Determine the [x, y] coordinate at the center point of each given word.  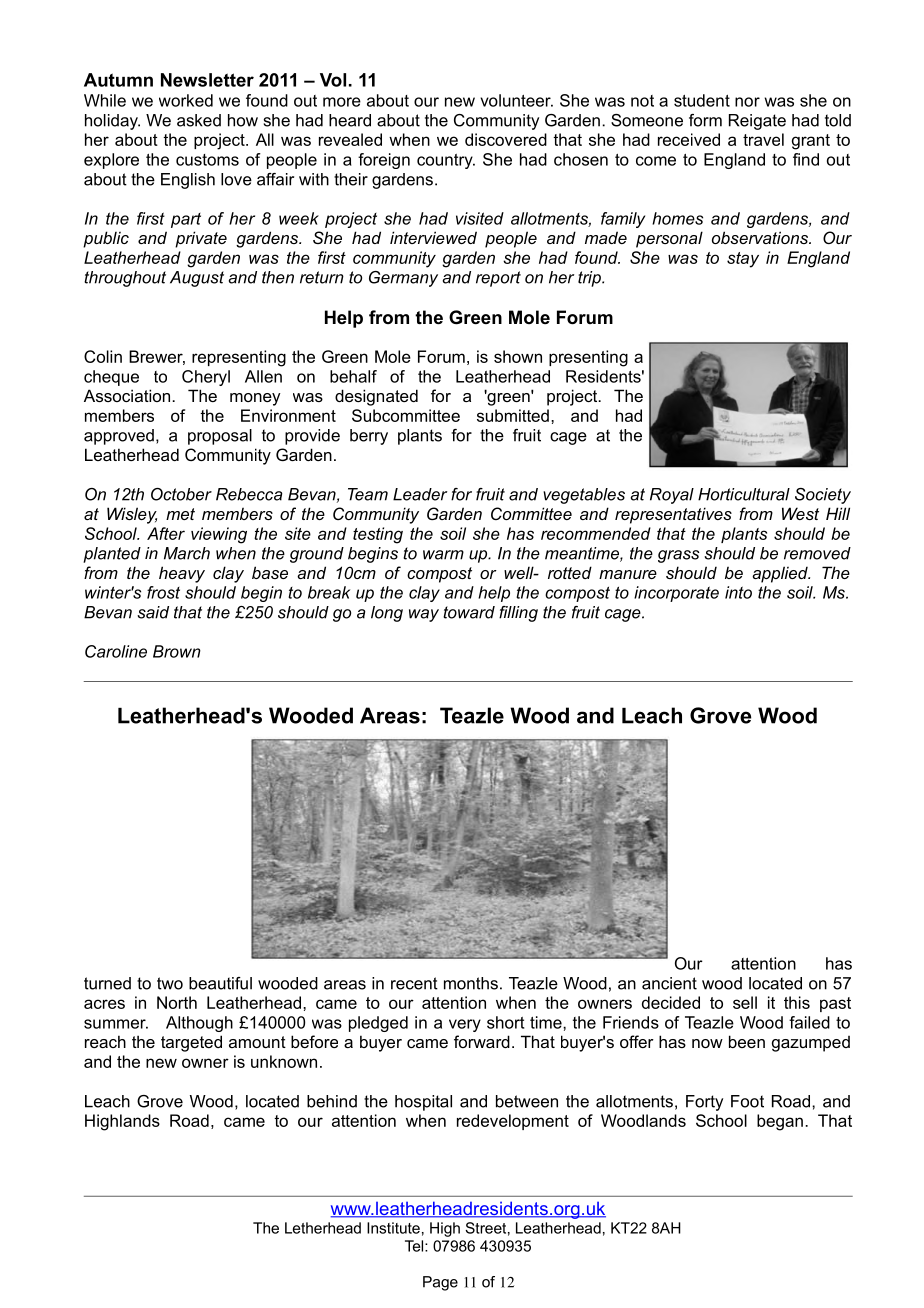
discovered [506, 139]
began [780, 1122]
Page [440, 1283]
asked [199, 120]
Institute [393, 1228]
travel [763, 139]
